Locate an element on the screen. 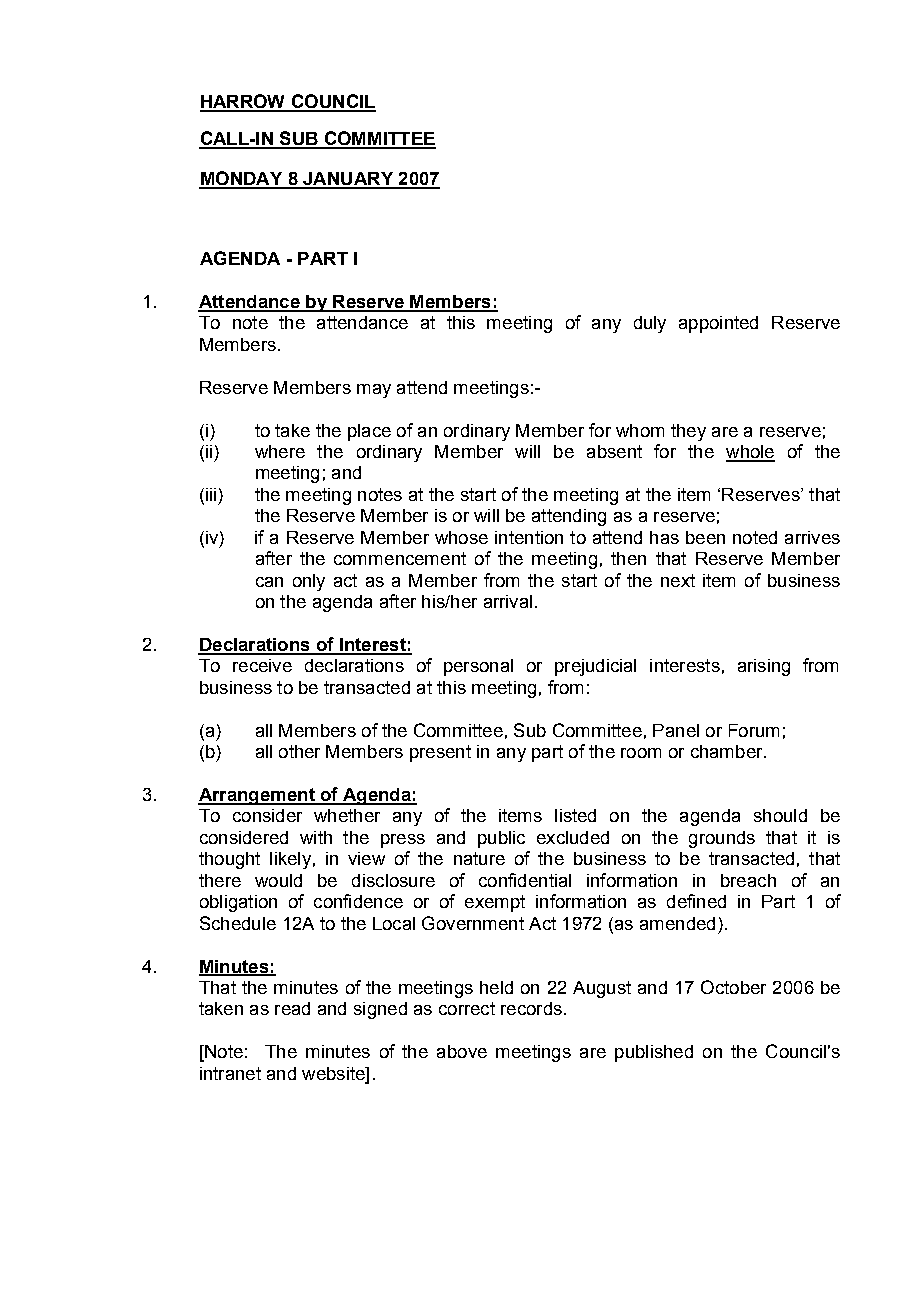 The height and width of the screenshot is (1308, 924). they is located at coordinates (688, 432).
